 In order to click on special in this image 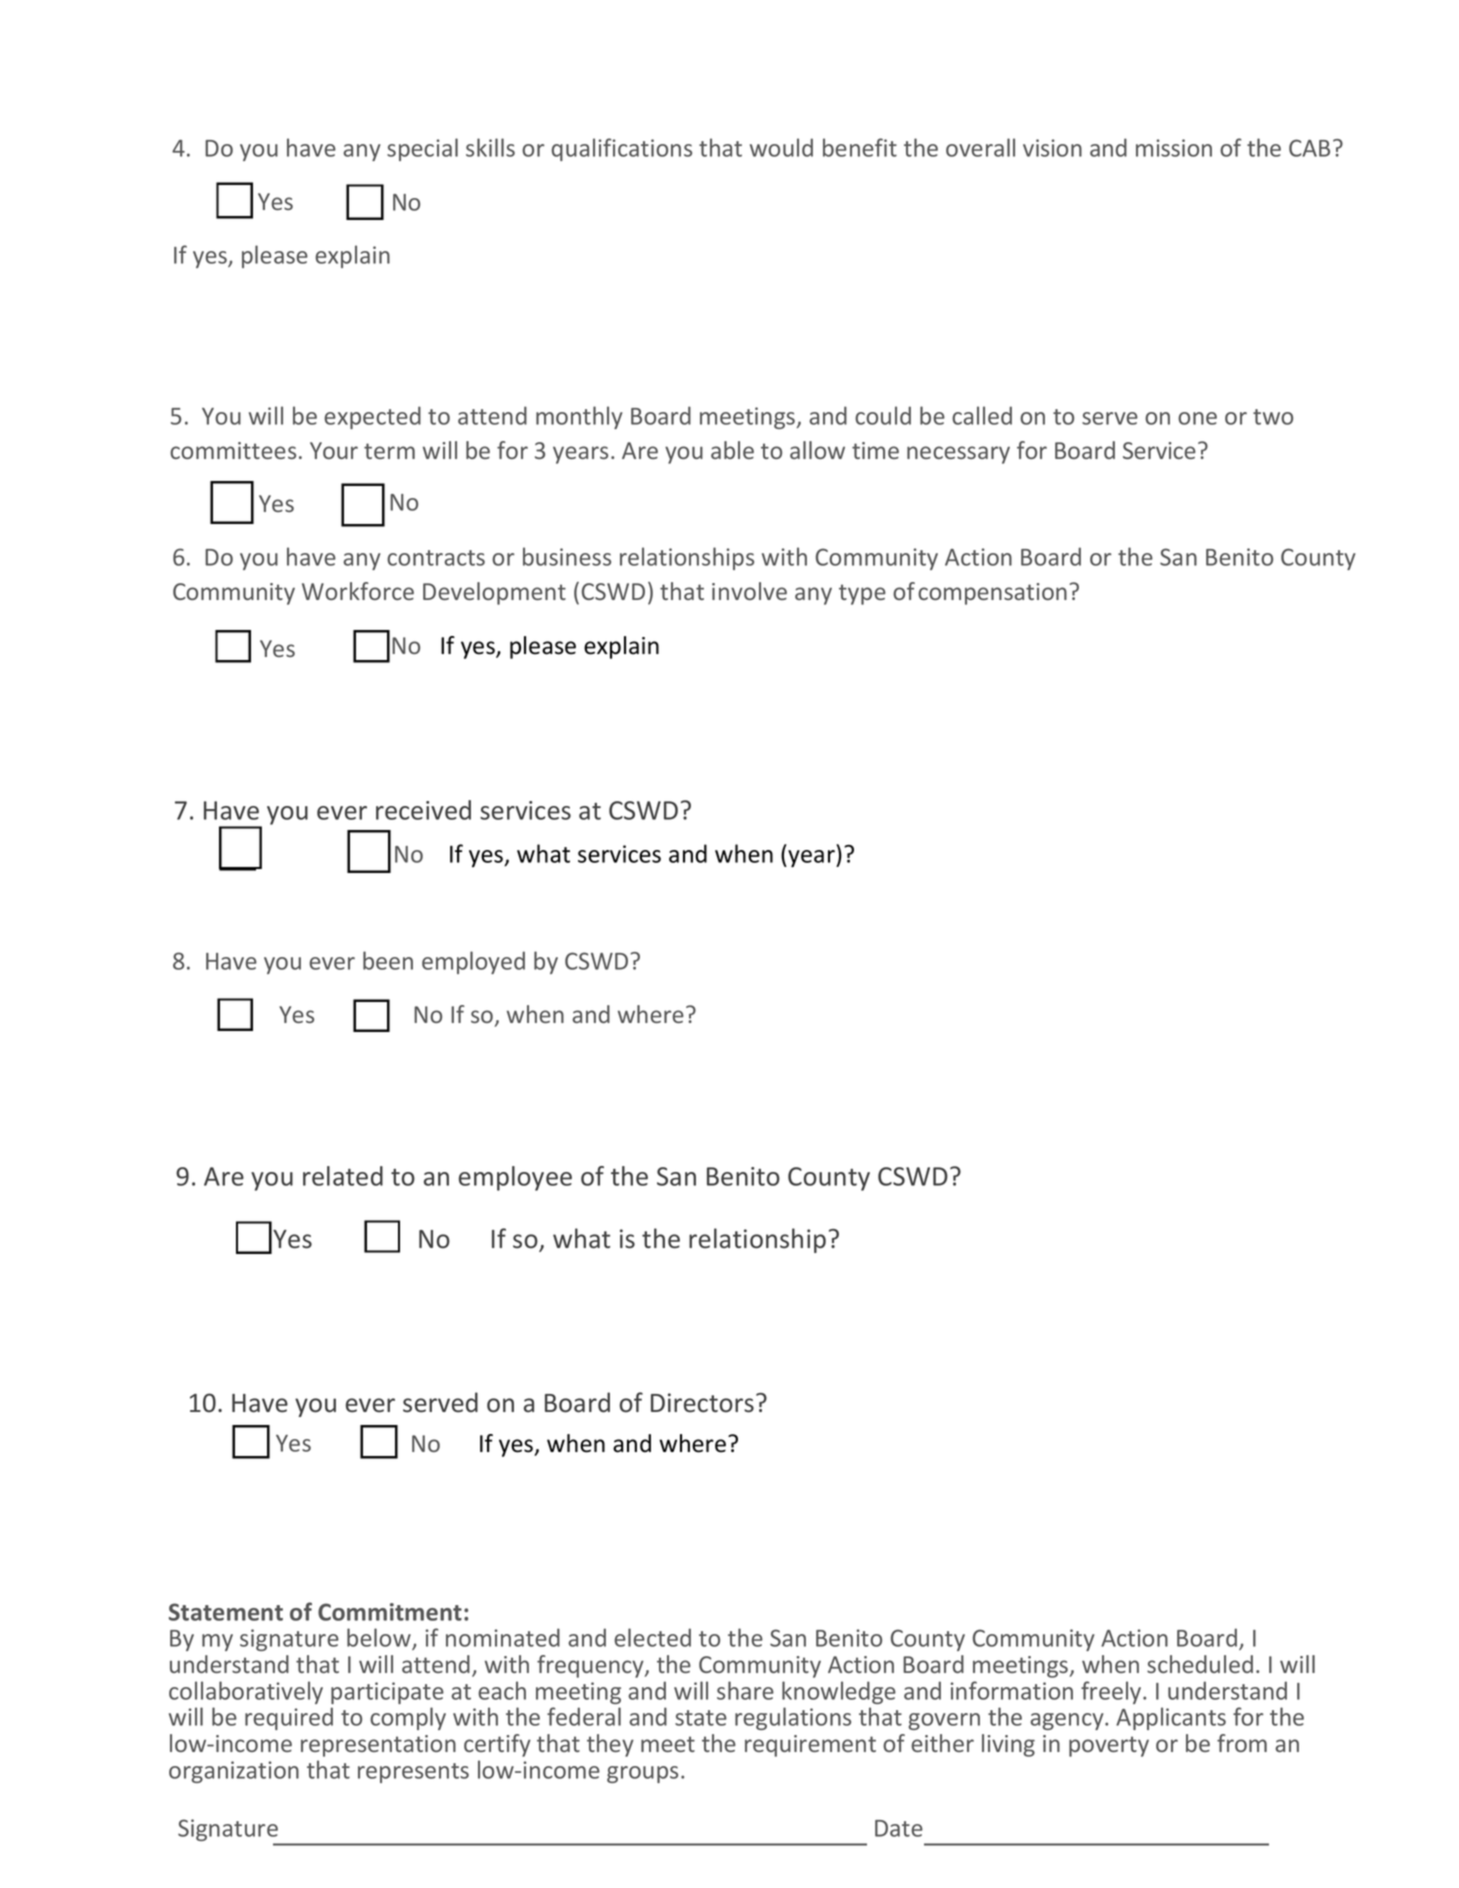, I will do `click(422, 149)`.
